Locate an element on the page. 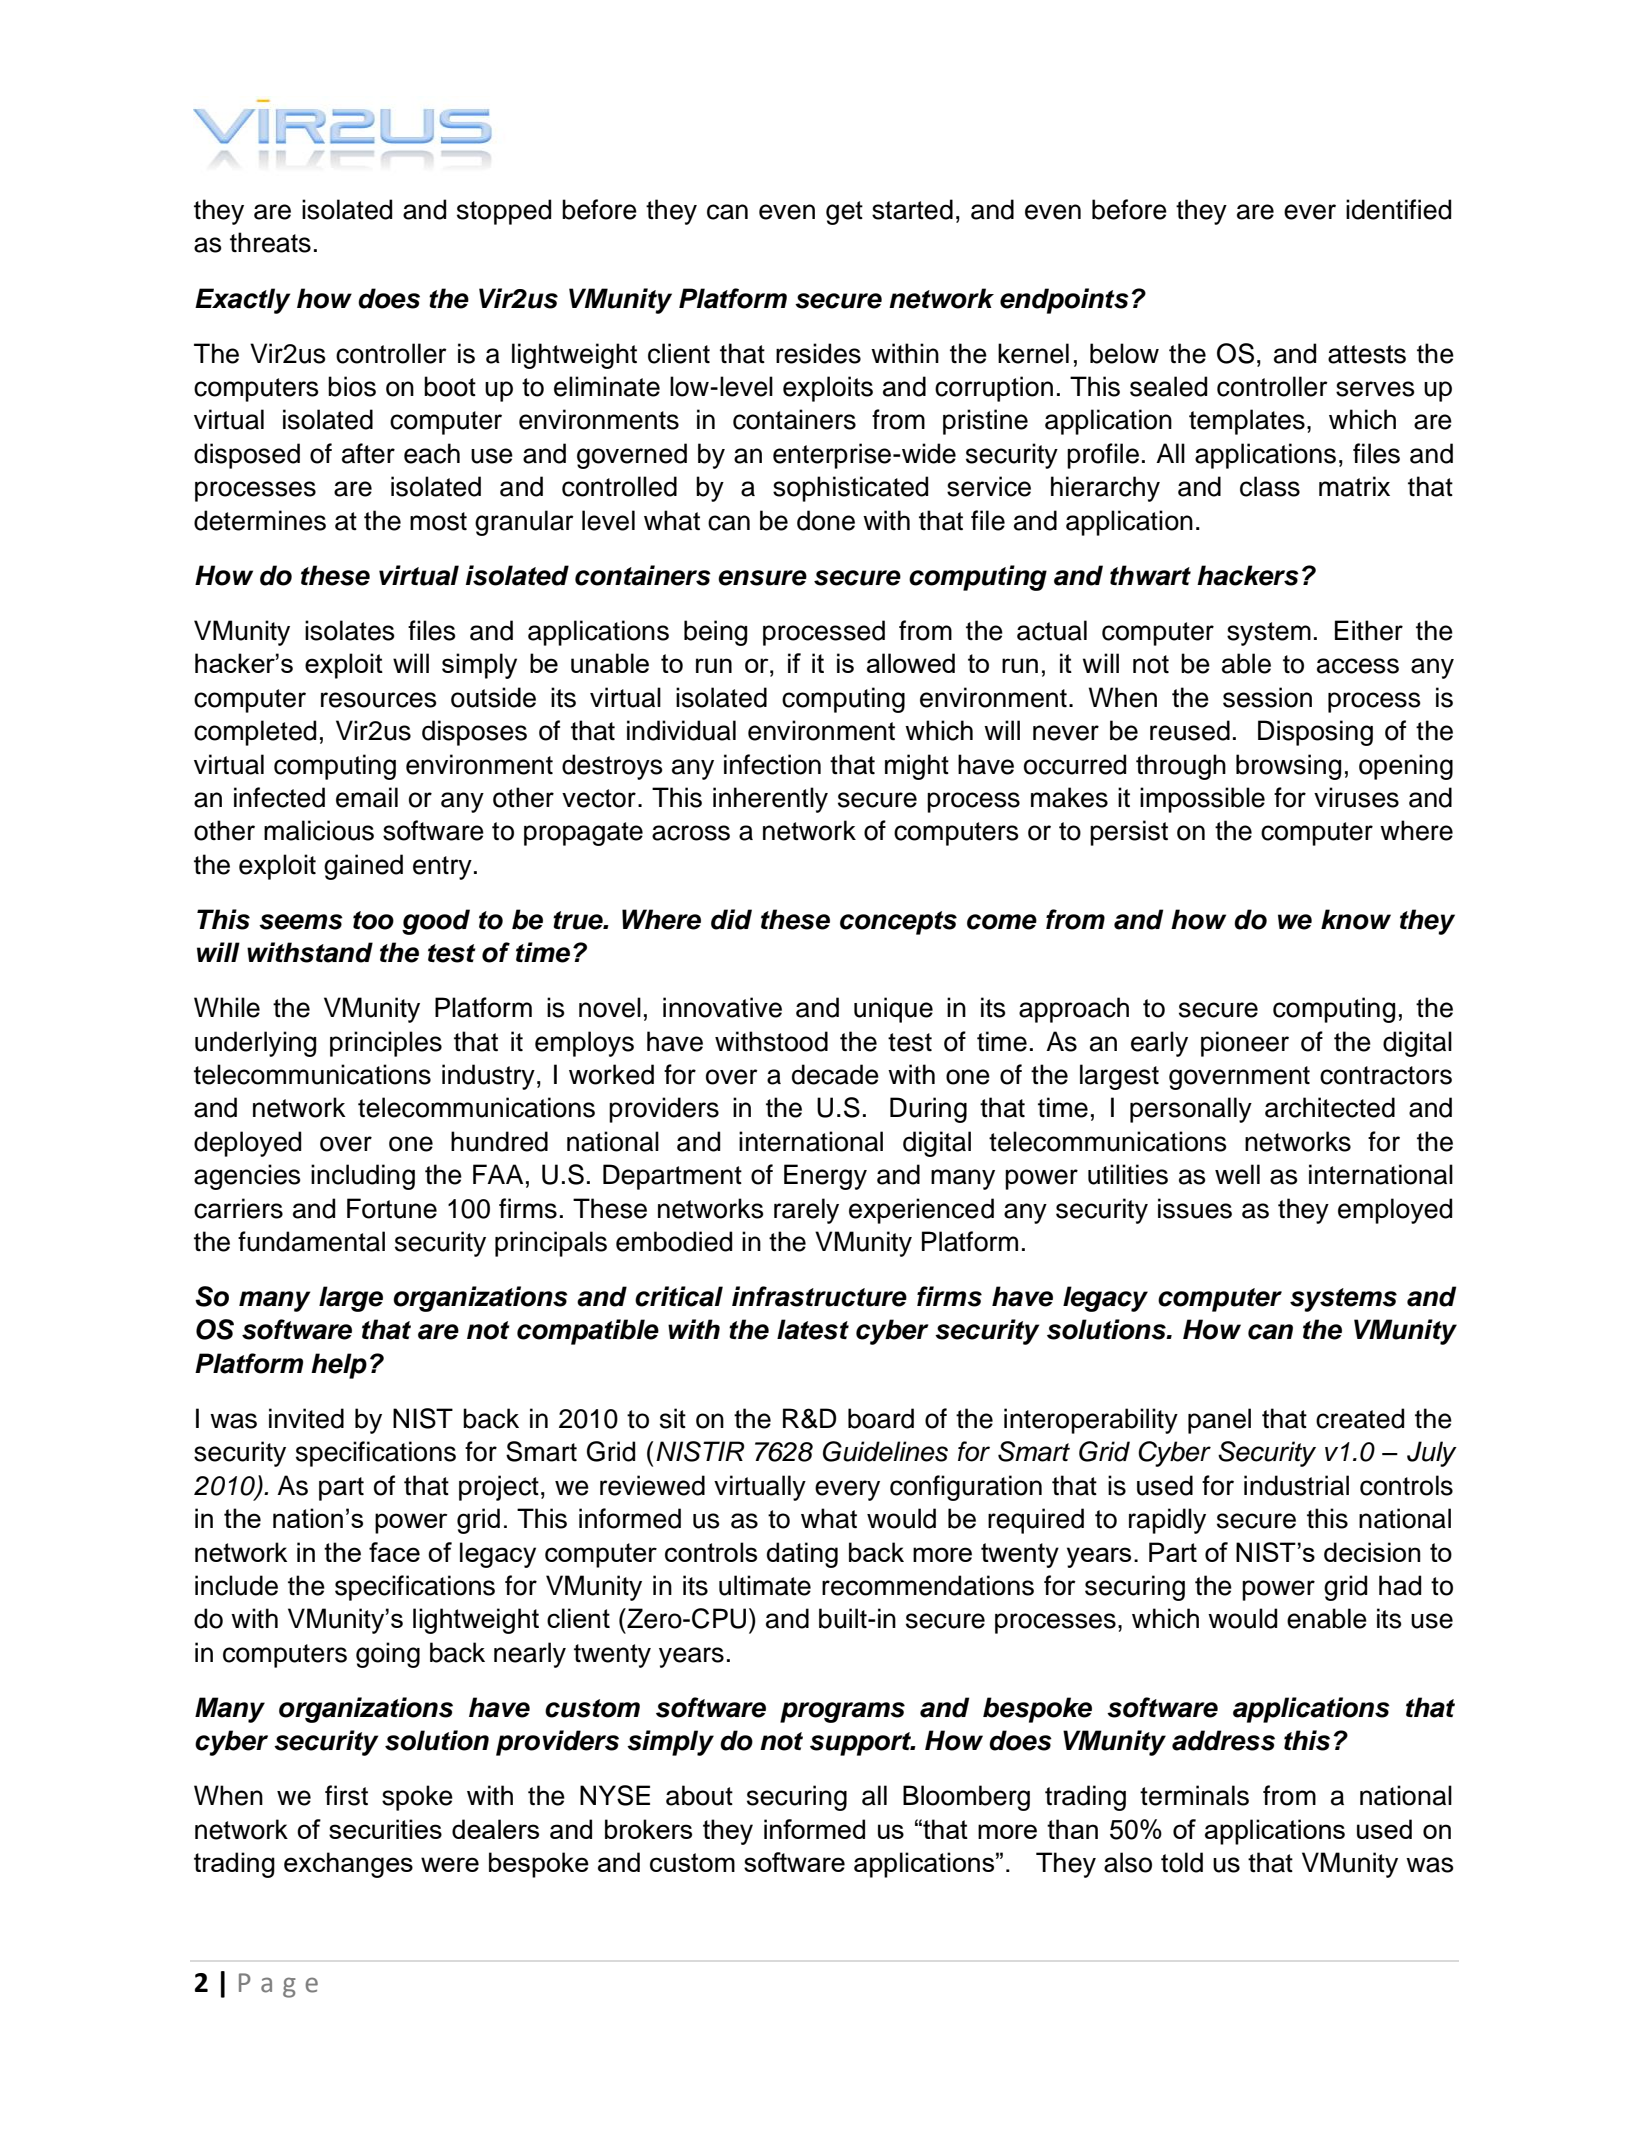 This page has width=1648, height=2133. get is located at coordinates (844, 213).
